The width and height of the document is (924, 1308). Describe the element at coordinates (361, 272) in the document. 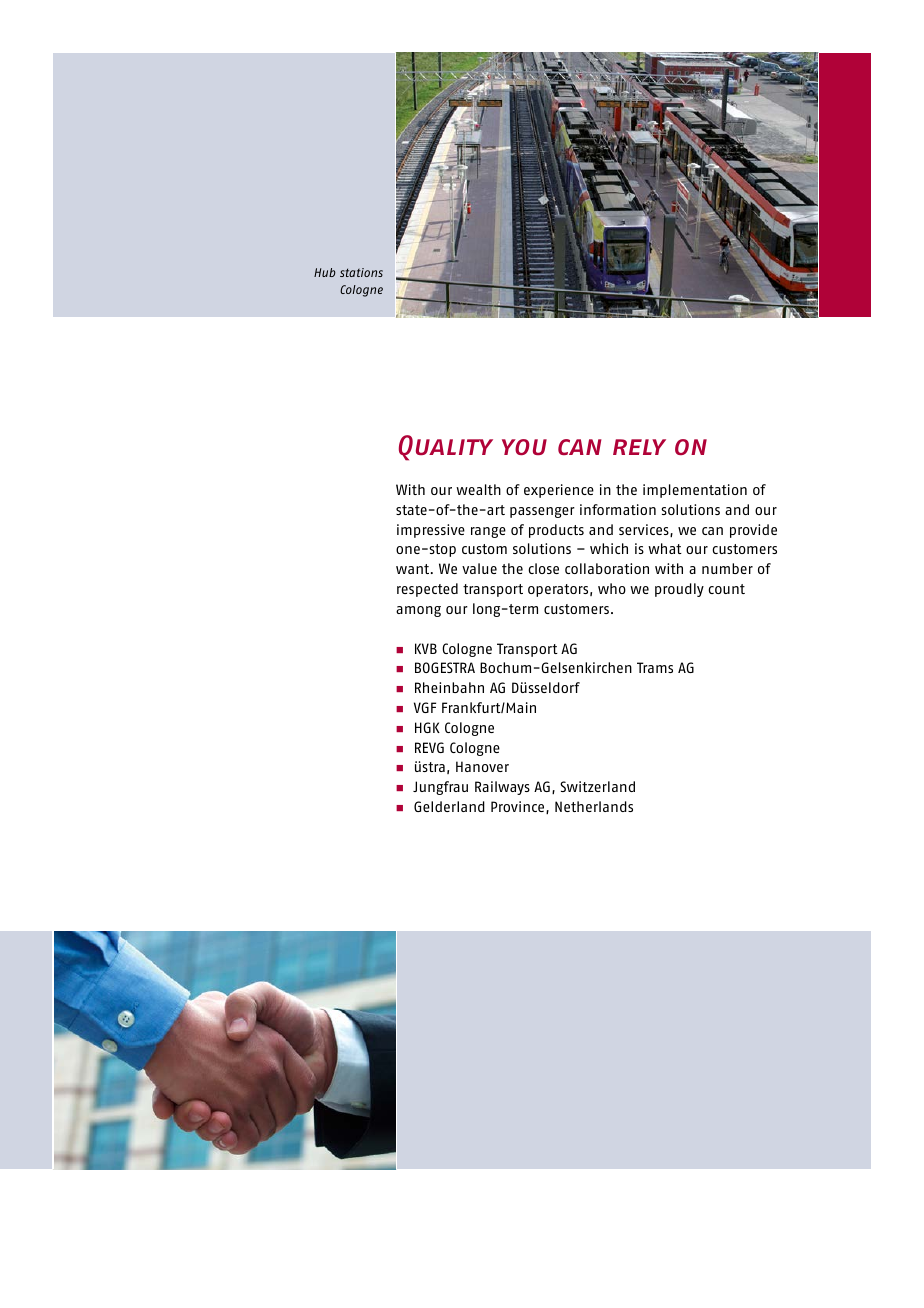

I see `stations` at that location.
